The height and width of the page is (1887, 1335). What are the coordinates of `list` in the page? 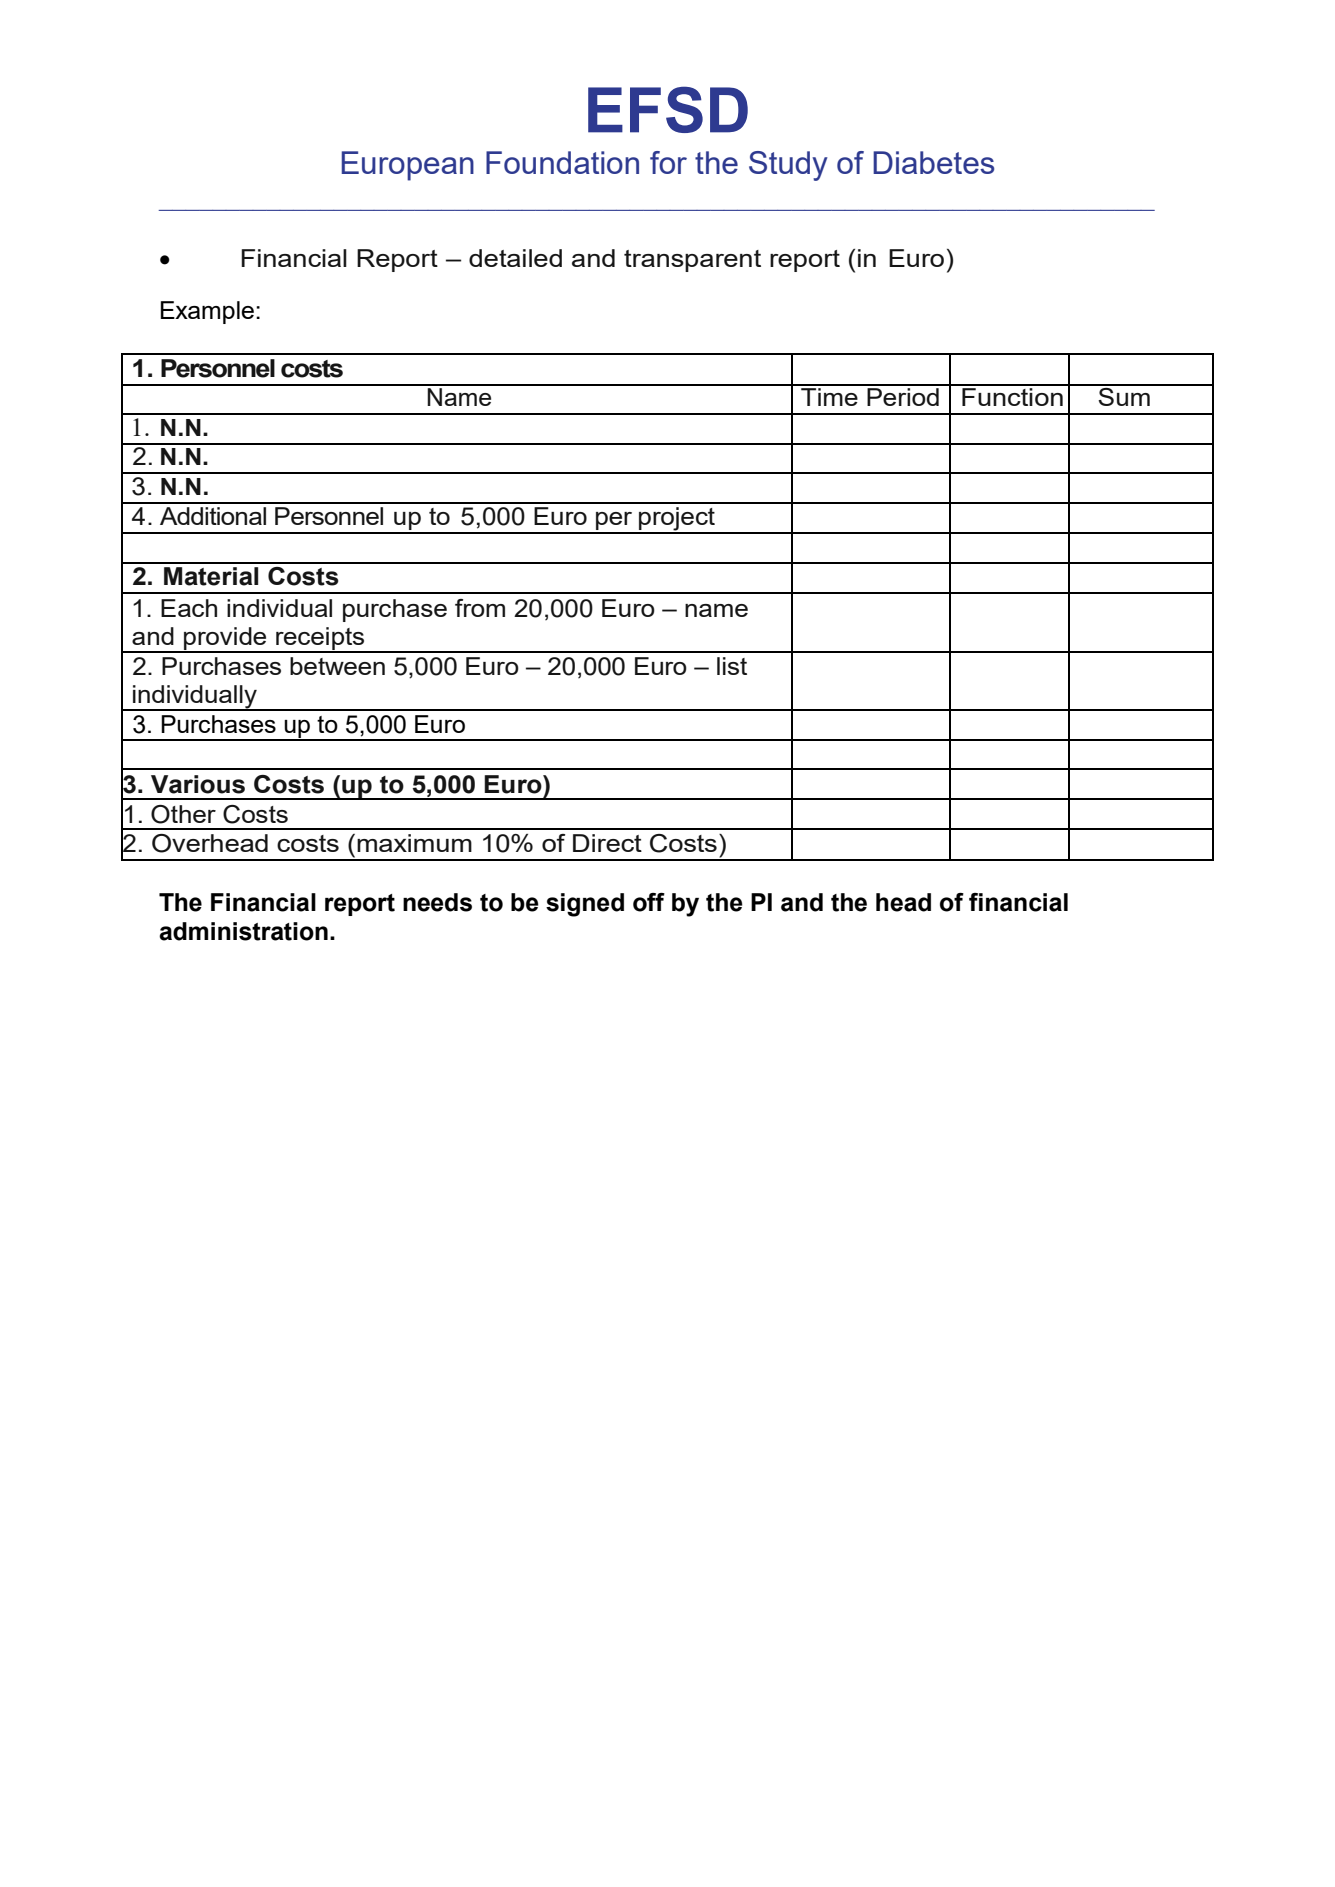 It's located at (732, 666).
